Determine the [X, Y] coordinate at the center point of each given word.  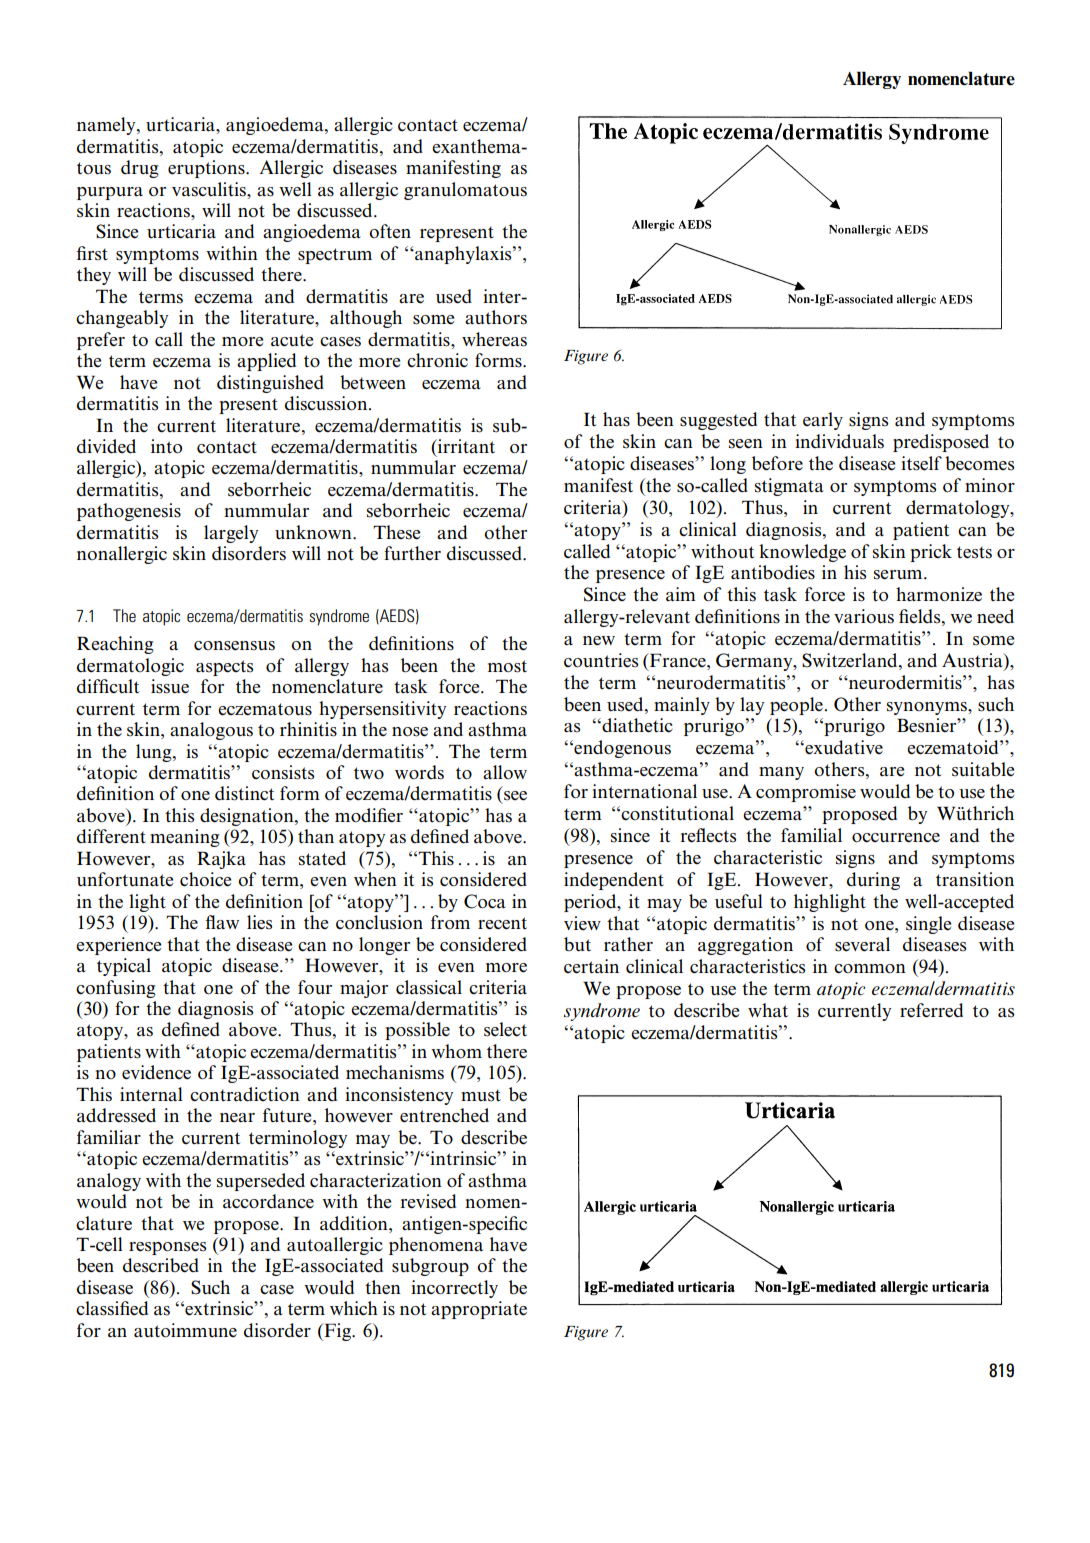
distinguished [270, 384]
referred [931, 1010]
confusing [116, 989]
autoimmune [185, 1330]
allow [505, 772]
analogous [211, 731]
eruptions [207, 169]
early [823, 421]
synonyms [928, 708]
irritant [465, 446]
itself [921, 463]
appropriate [479, 1310]
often [390, 231]
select [505, 1029]
